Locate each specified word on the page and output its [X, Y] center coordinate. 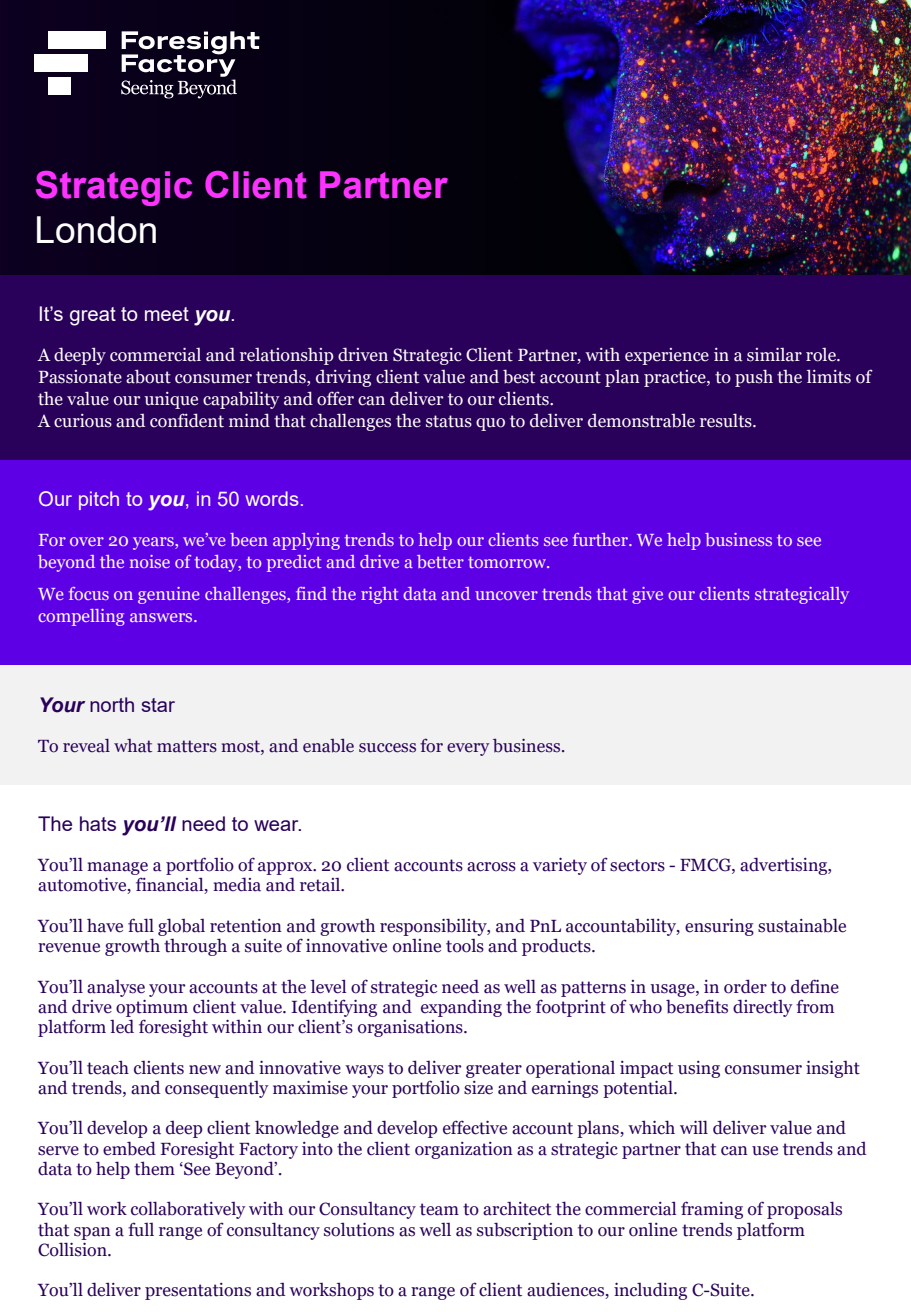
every [468, 749]
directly [762, 1008]
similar [774, 355]
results [727, 420]
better [440, 561]
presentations [198, 1291]
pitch [99, 500]
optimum [152, 1008]
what [133, 746]
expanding [461, 1008]
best [519, 376]
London [96, 229]
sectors [637, 865]
